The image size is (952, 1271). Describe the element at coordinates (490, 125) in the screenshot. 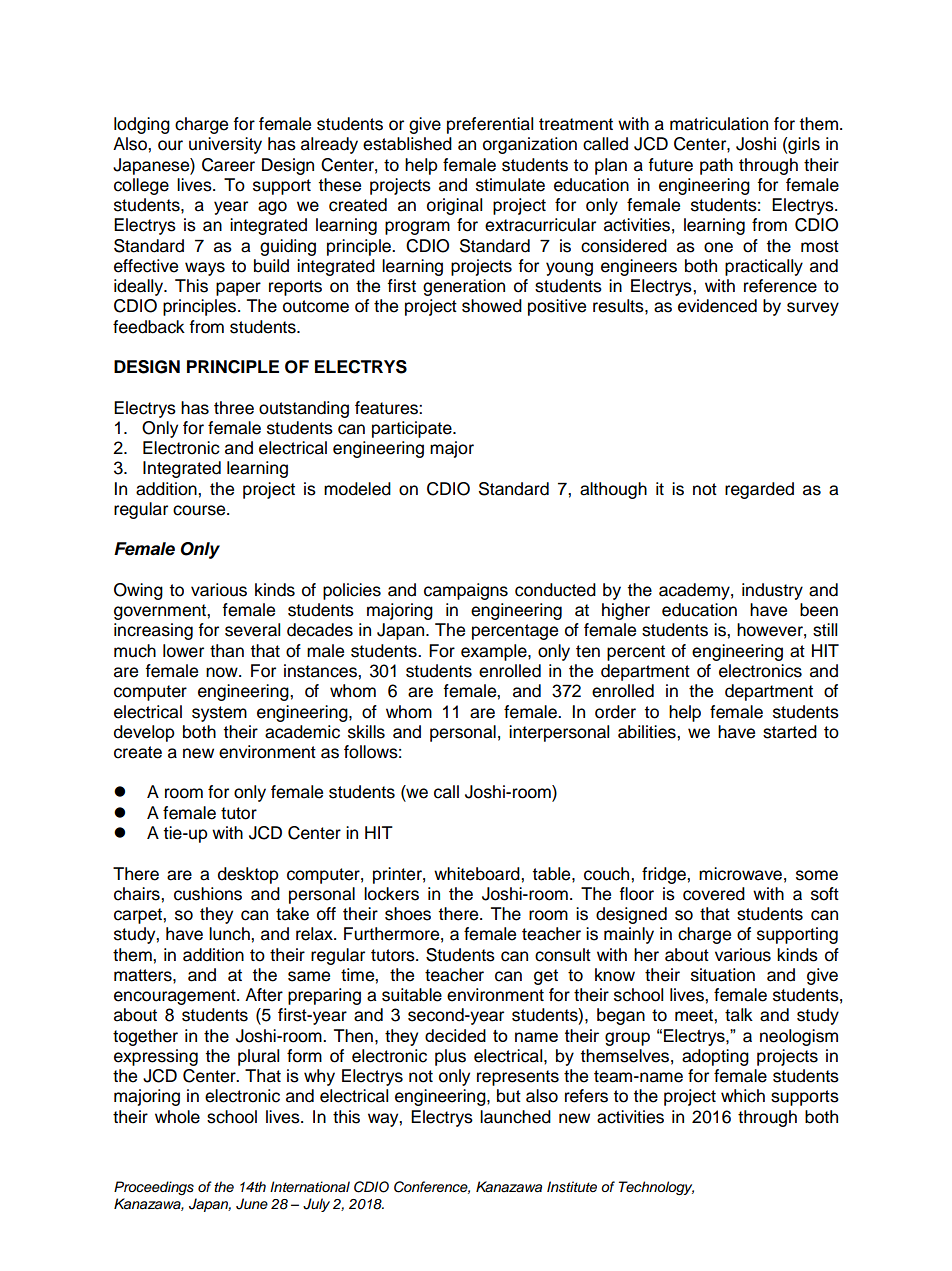

I see `preferential` at that location.
